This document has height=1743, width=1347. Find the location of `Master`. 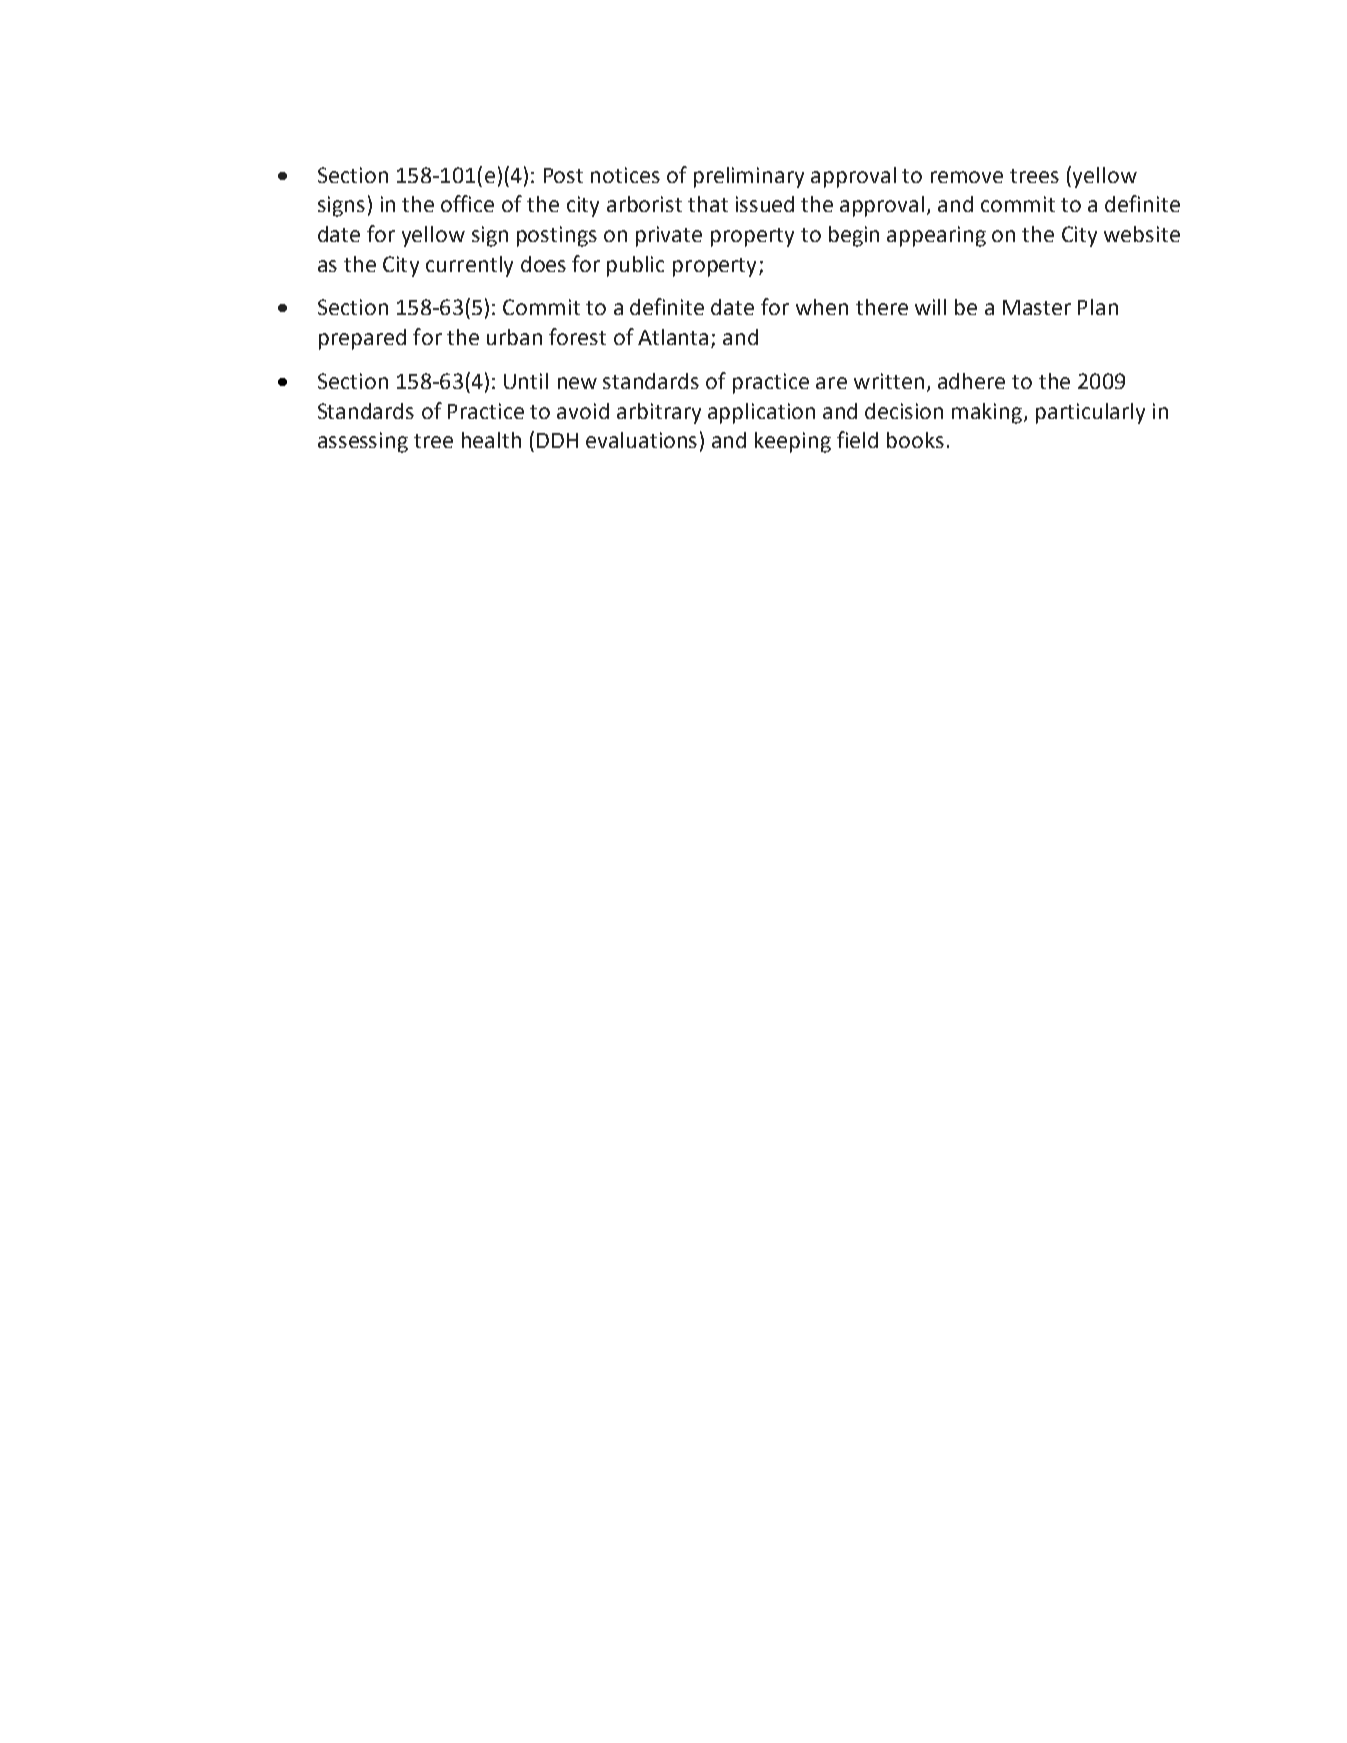

Master is located at coordinates (1037, 307).
